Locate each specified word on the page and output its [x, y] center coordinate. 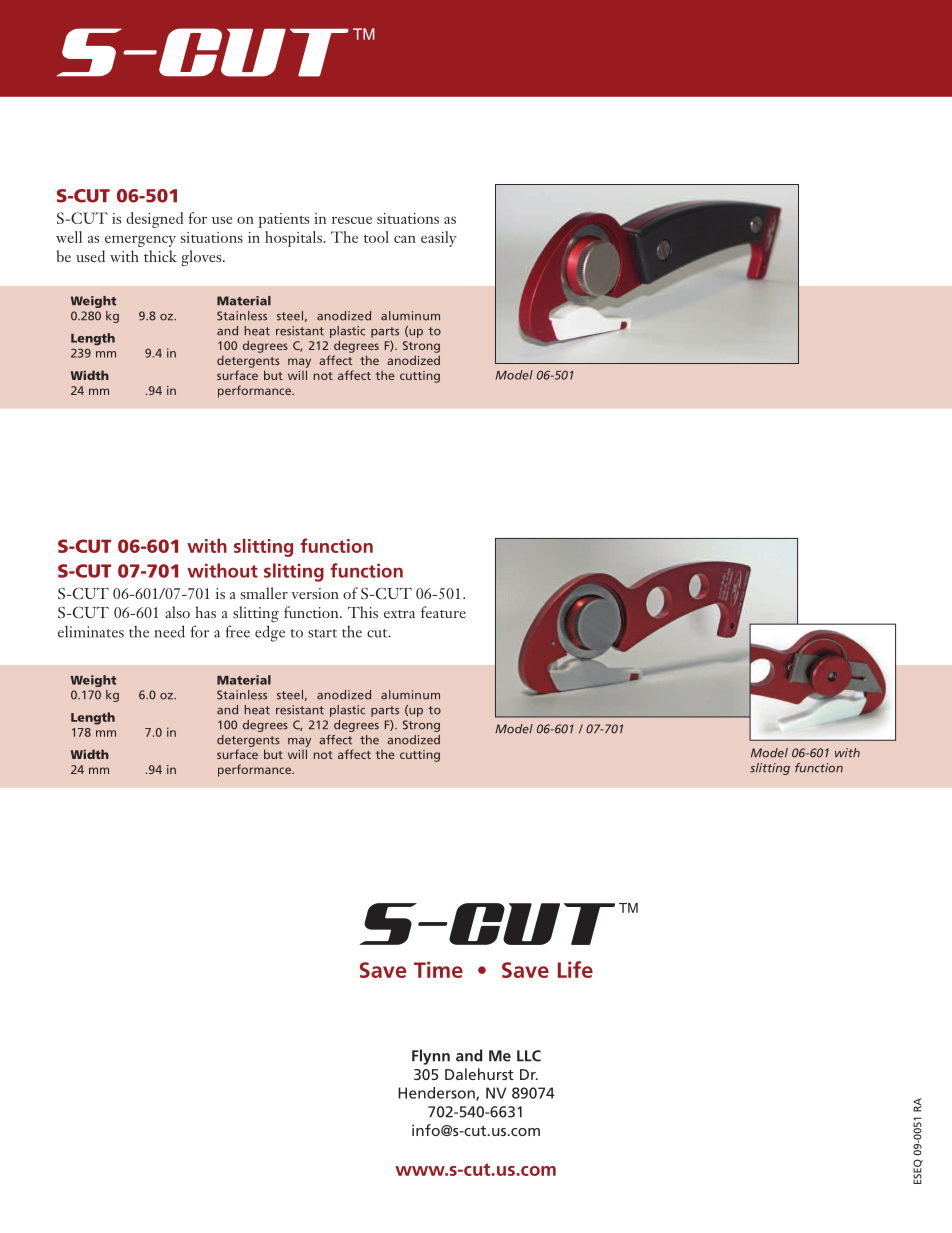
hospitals [294, 239]
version [315, 593]
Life [575, 969]
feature [443, 612]
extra [399, 614]
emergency [140, 241]
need [169, 631]
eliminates [91, 631]
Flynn [431, 1057]
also [177, 612]
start [322, 633]
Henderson [437, 1094]
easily [439, 239]
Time [438, 969]
